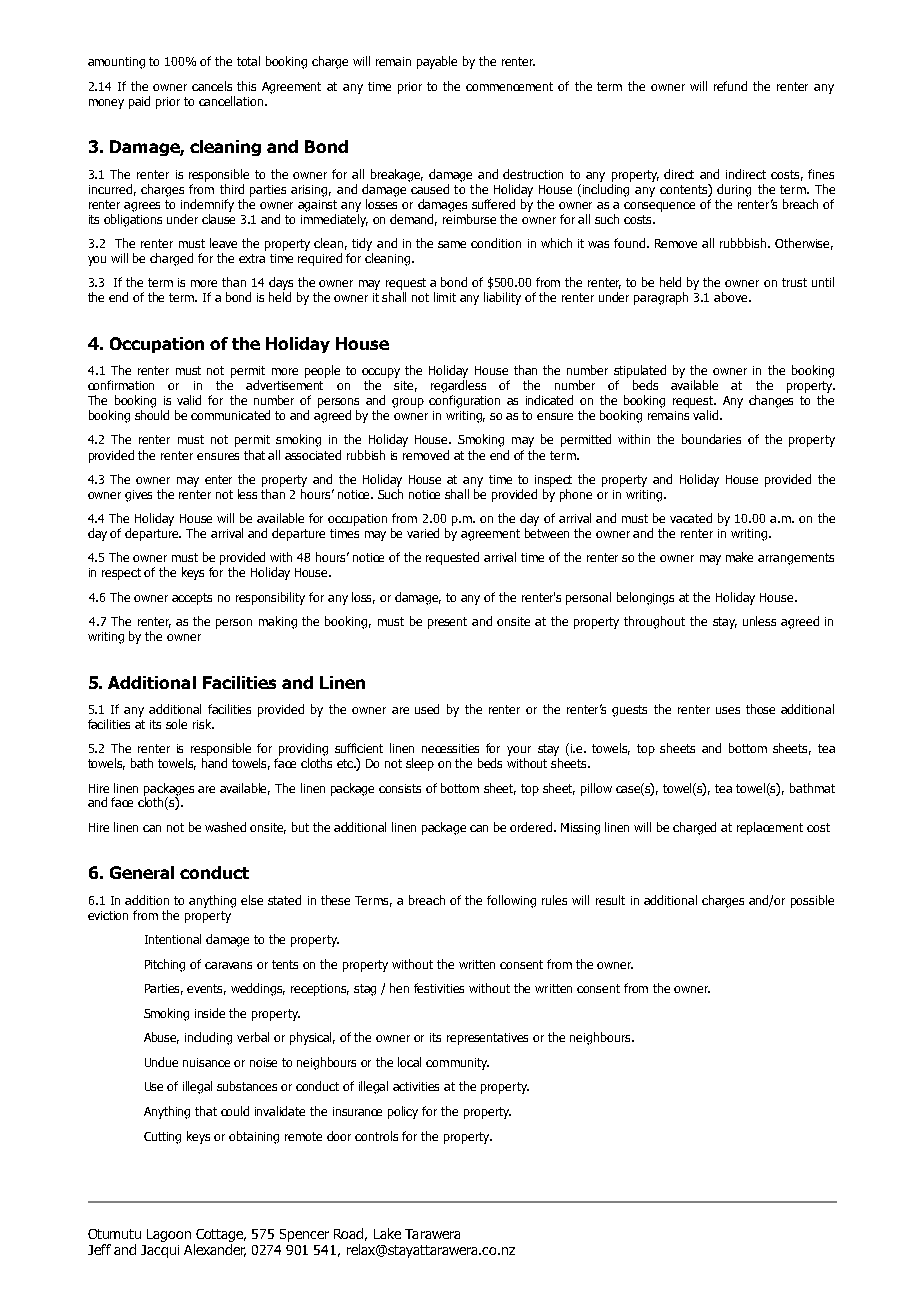 The height and width of the screenshot is (1308, 924). I want to click on Jacqui, so click(160, 1251).
